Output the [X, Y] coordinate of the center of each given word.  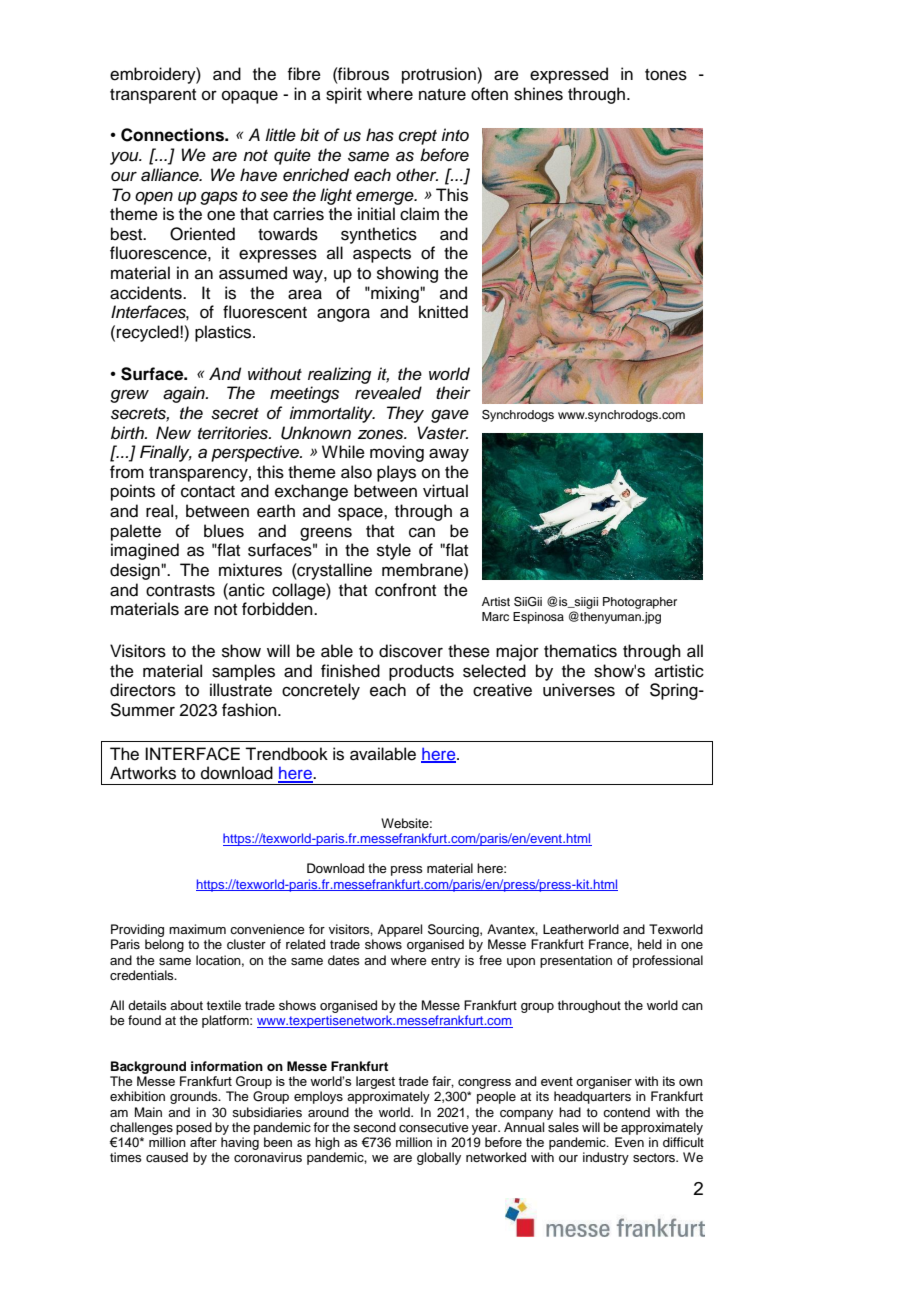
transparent [153, 96]
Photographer [640, 603]
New [173, 433]
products [421, 672]
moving [397, 453]
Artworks [143, 773]
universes [579, 690]
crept [418, 137]
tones [666, 75]
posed [194, 1128]
